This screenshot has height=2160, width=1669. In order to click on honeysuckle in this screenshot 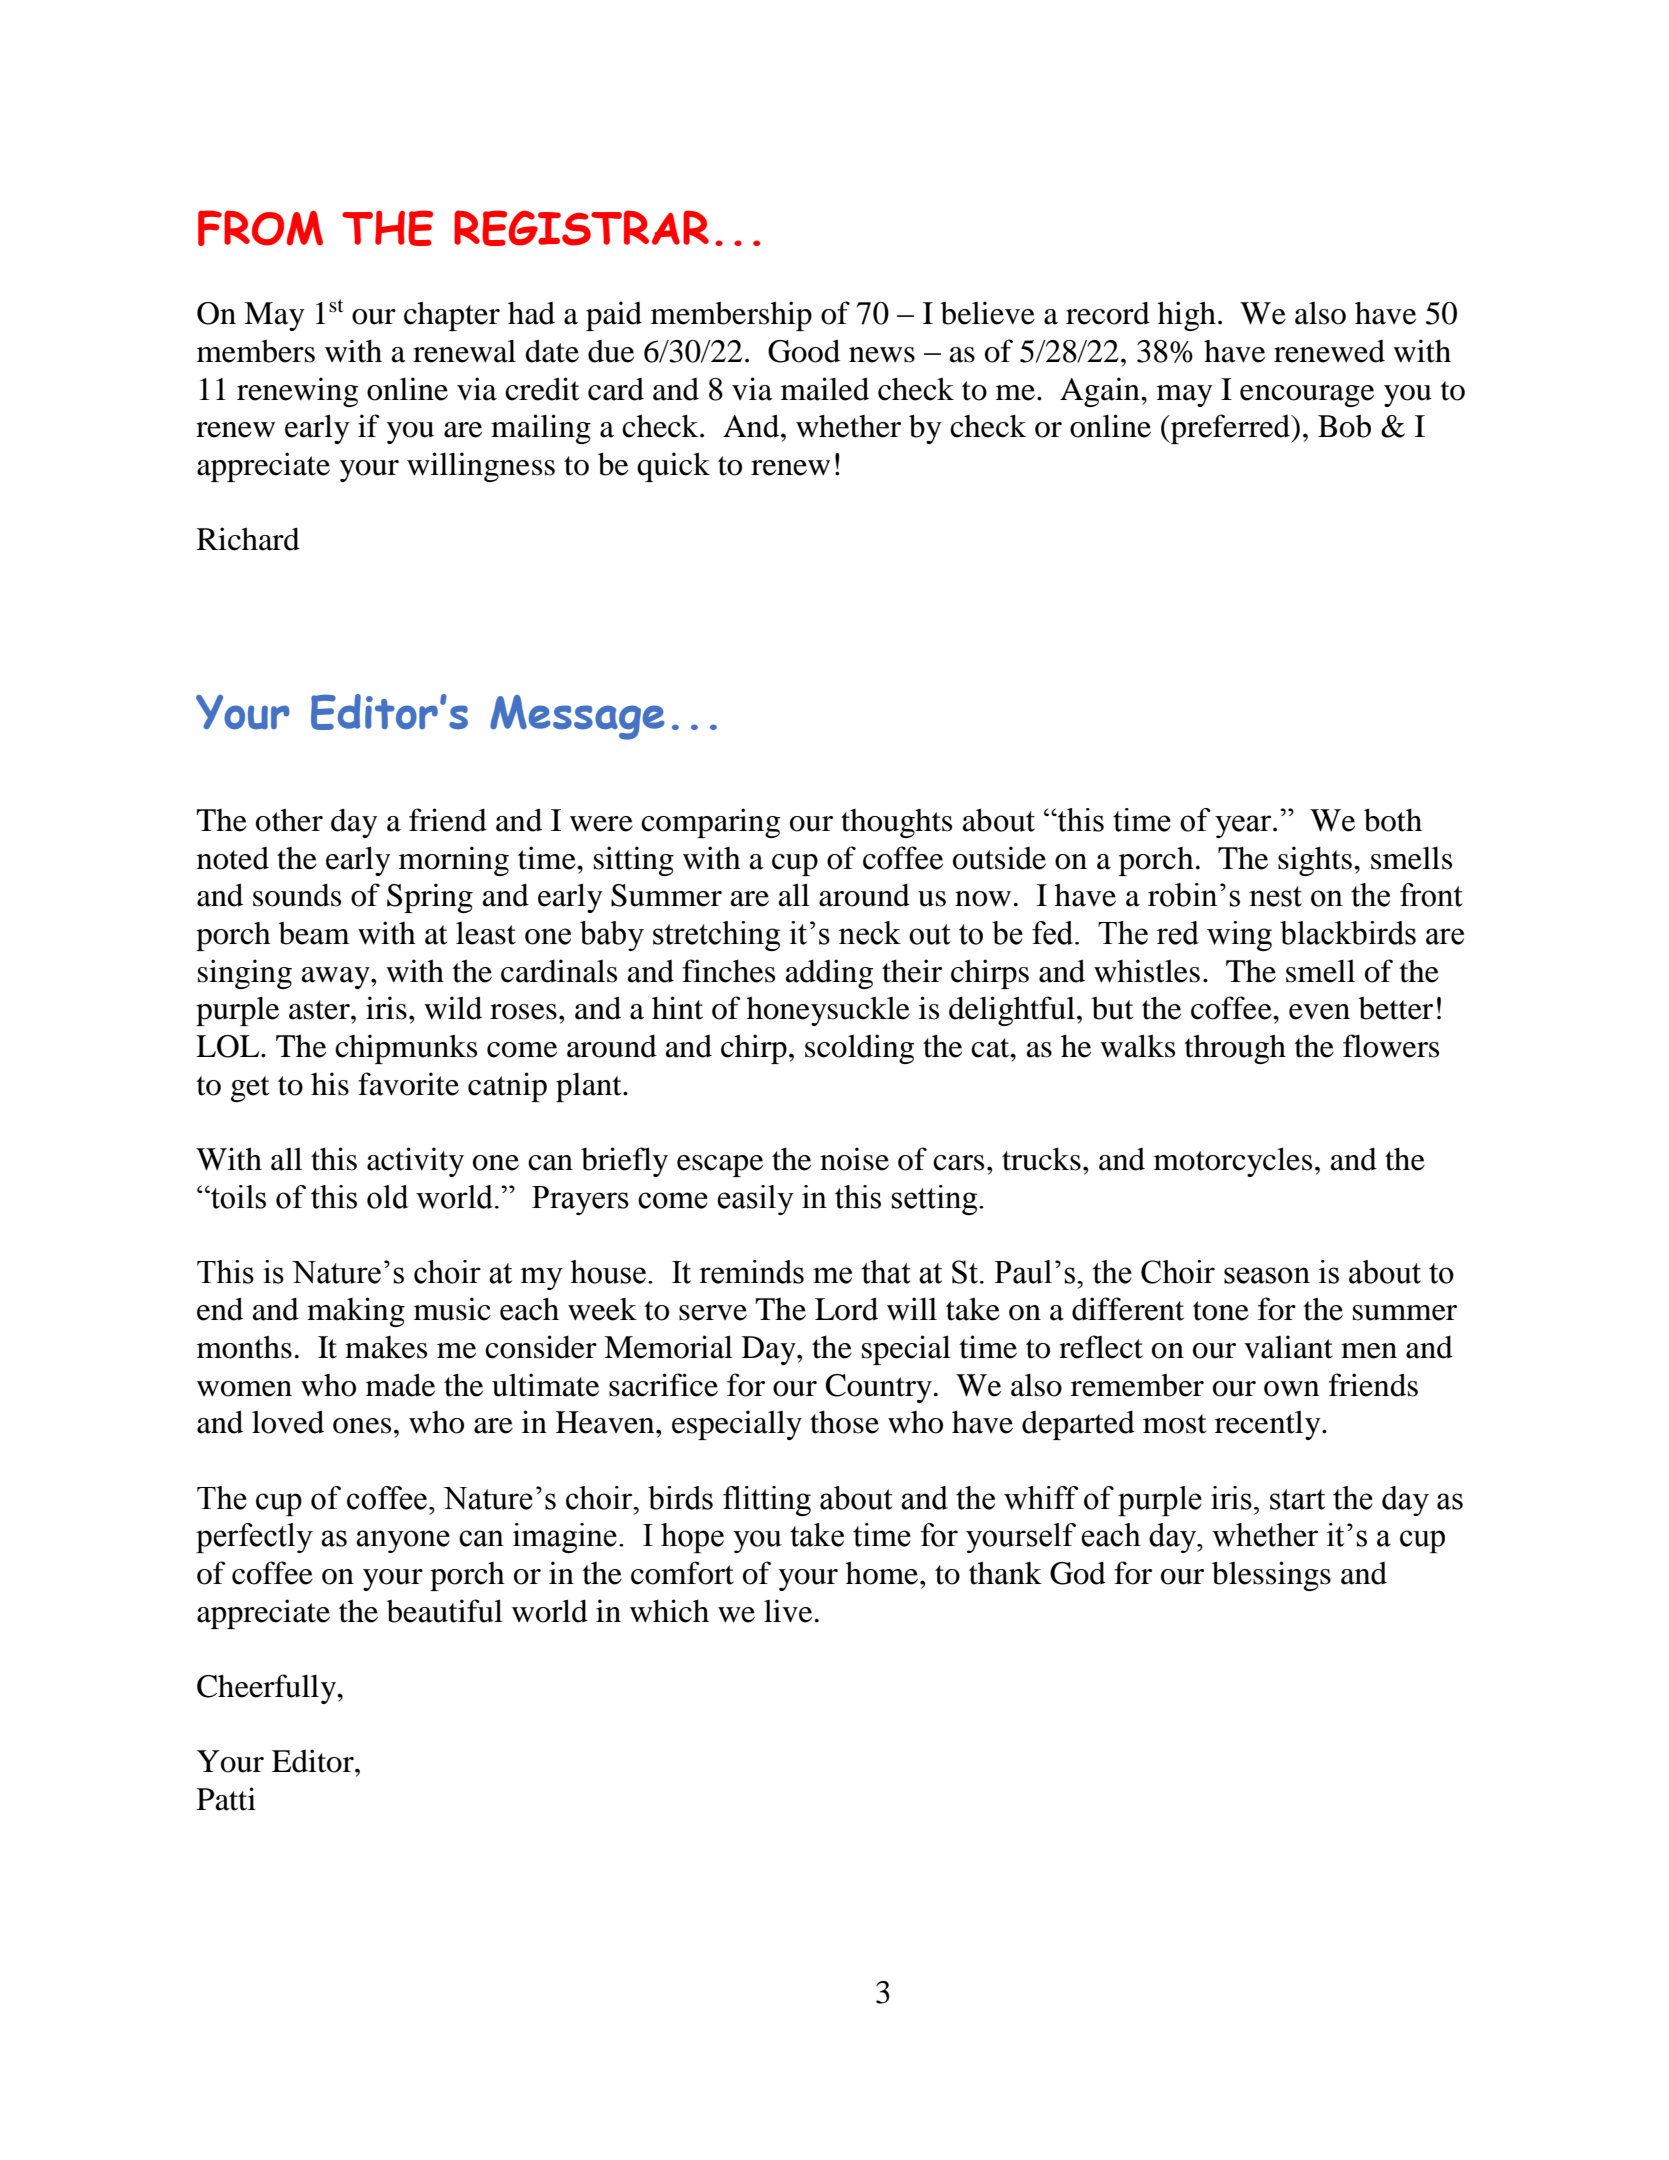, I will do `click(828, 1011)`.
